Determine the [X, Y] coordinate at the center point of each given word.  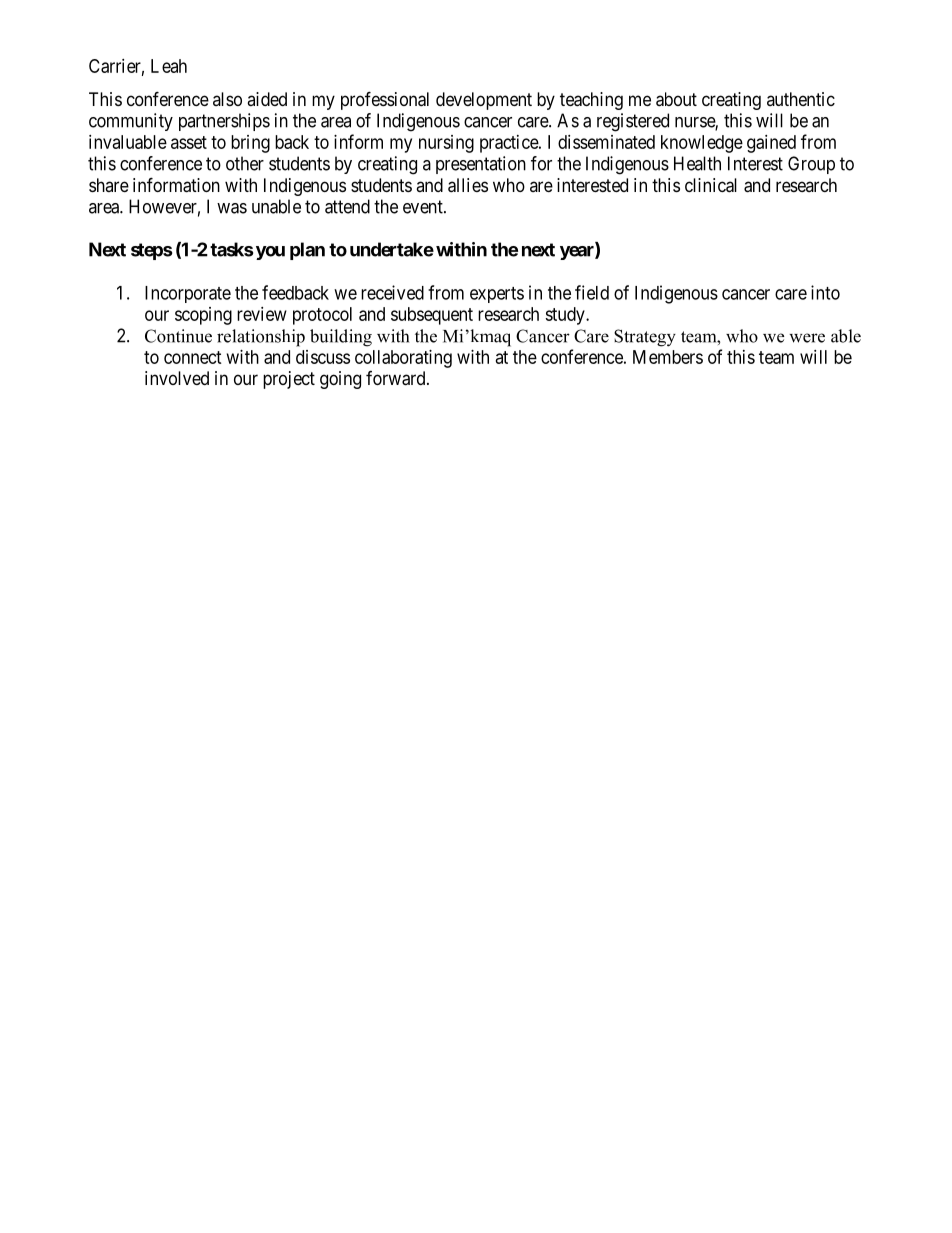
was [232, 208]
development [484, 101]
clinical [711, 185]
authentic [801, 99]
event [424, 207]
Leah [169, 66]
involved [177, 378]
